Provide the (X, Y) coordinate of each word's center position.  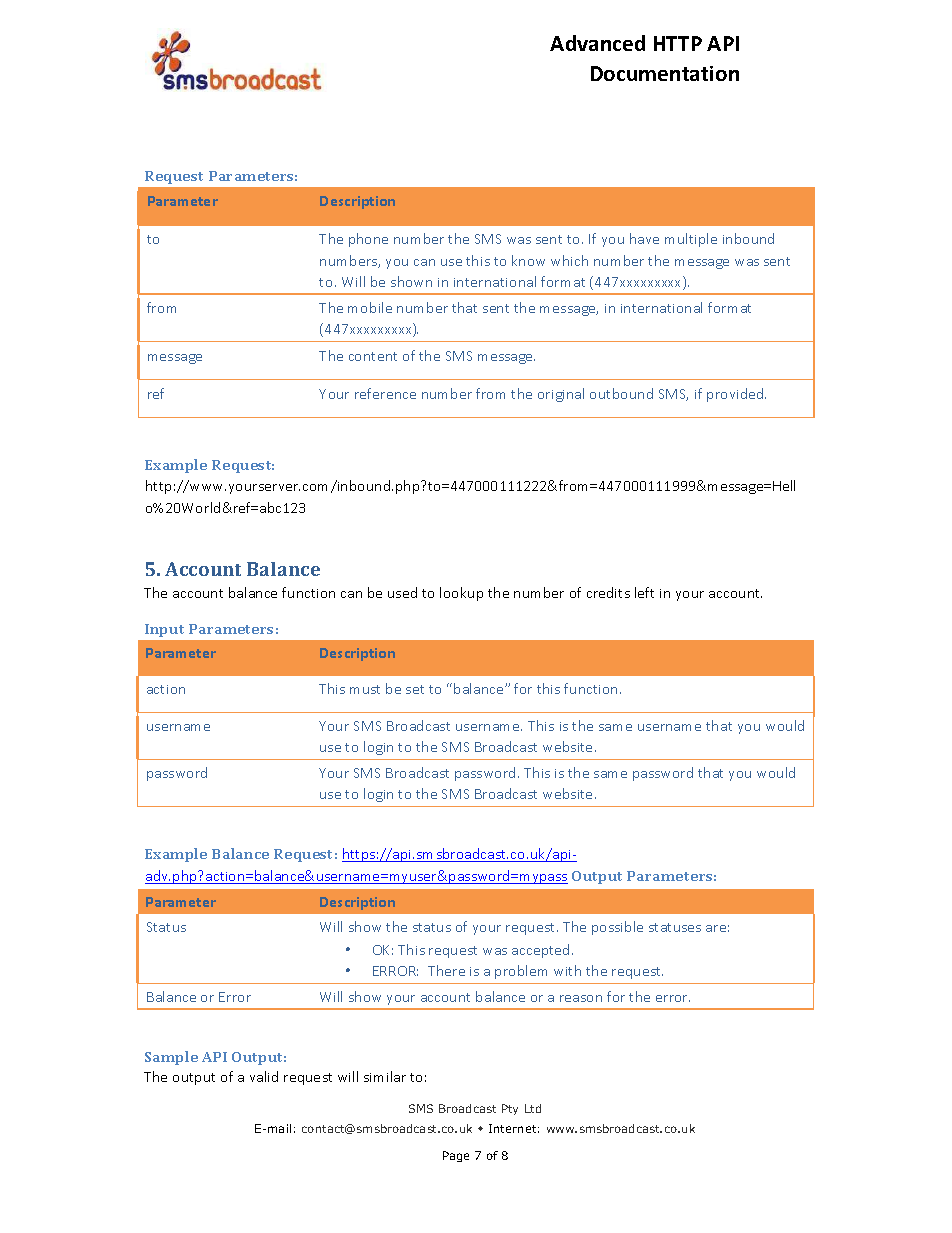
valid (264, 1076)
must (365, 689)
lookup (461, 594)
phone (368, 240)
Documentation (665, 73)
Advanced (597, 43)
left (644, 592)
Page (456, 1156)
